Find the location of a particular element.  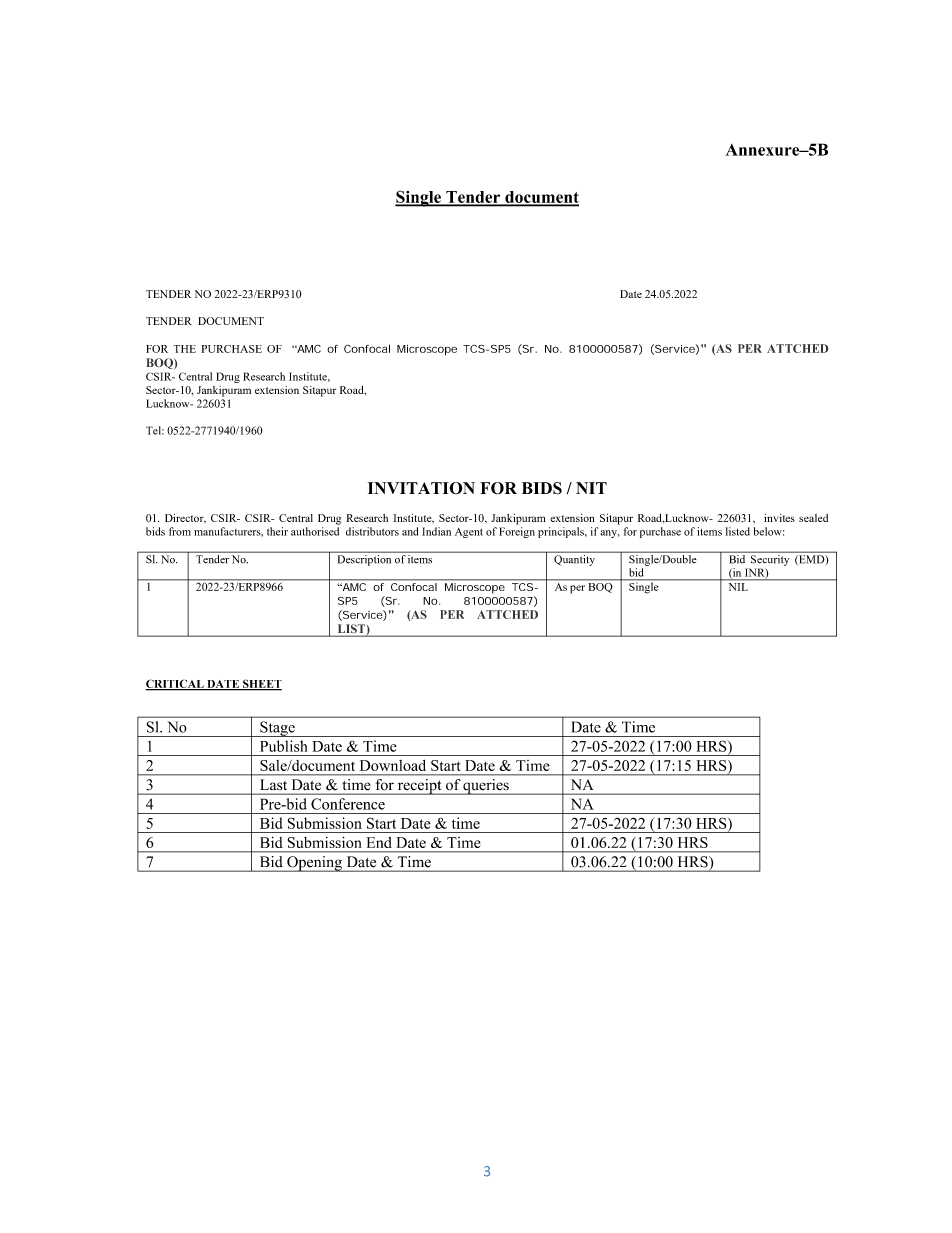

INVITATION is located at coordinates (421, 488).
